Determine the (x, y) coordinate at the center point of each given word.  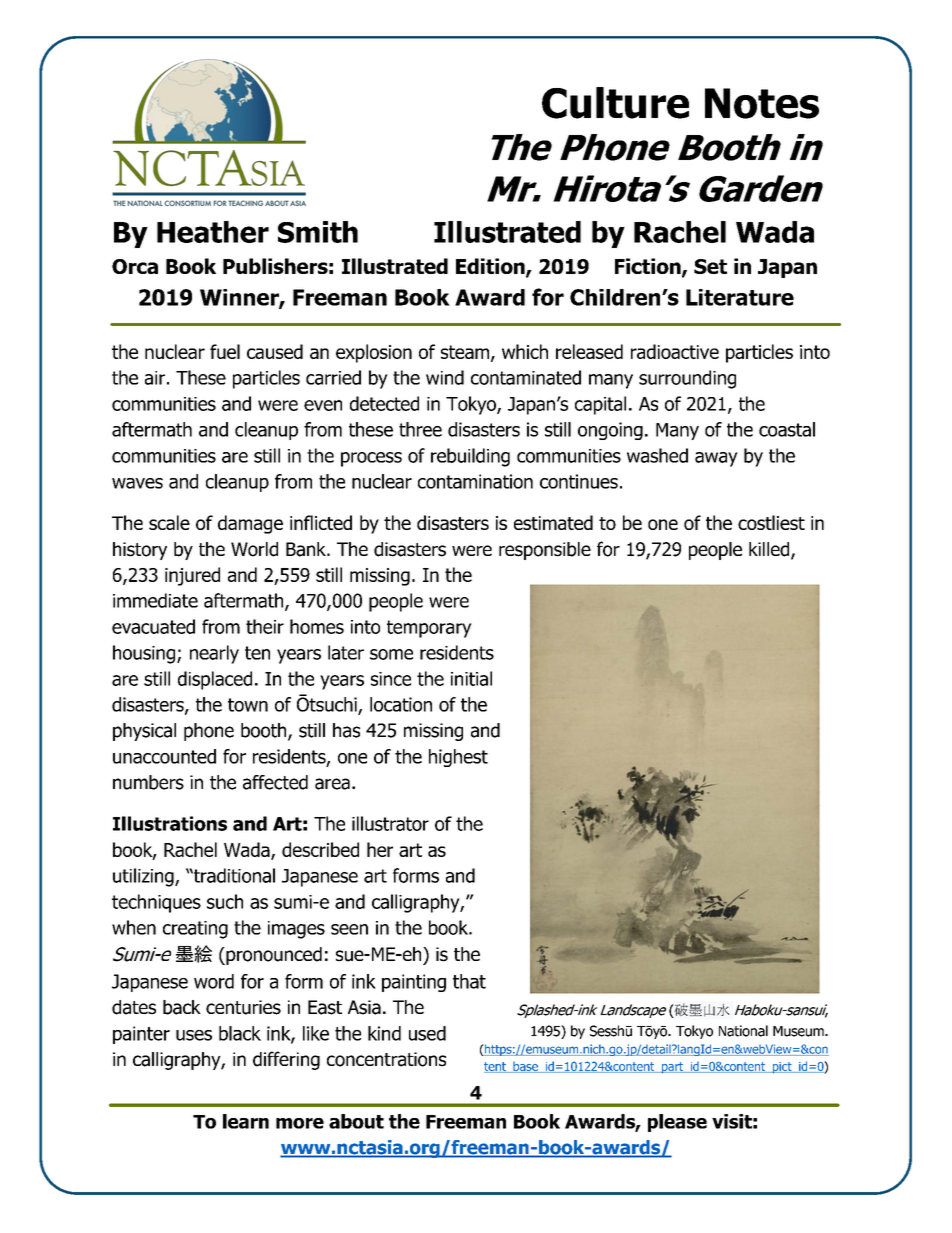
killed (770, 550)
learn (246, 1121)
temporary (429, 629)
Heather (213, 232)
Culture (615, 103)
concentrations (386, 1059)
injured (192, 576)
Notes (762, 103)
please (677, 1123)
